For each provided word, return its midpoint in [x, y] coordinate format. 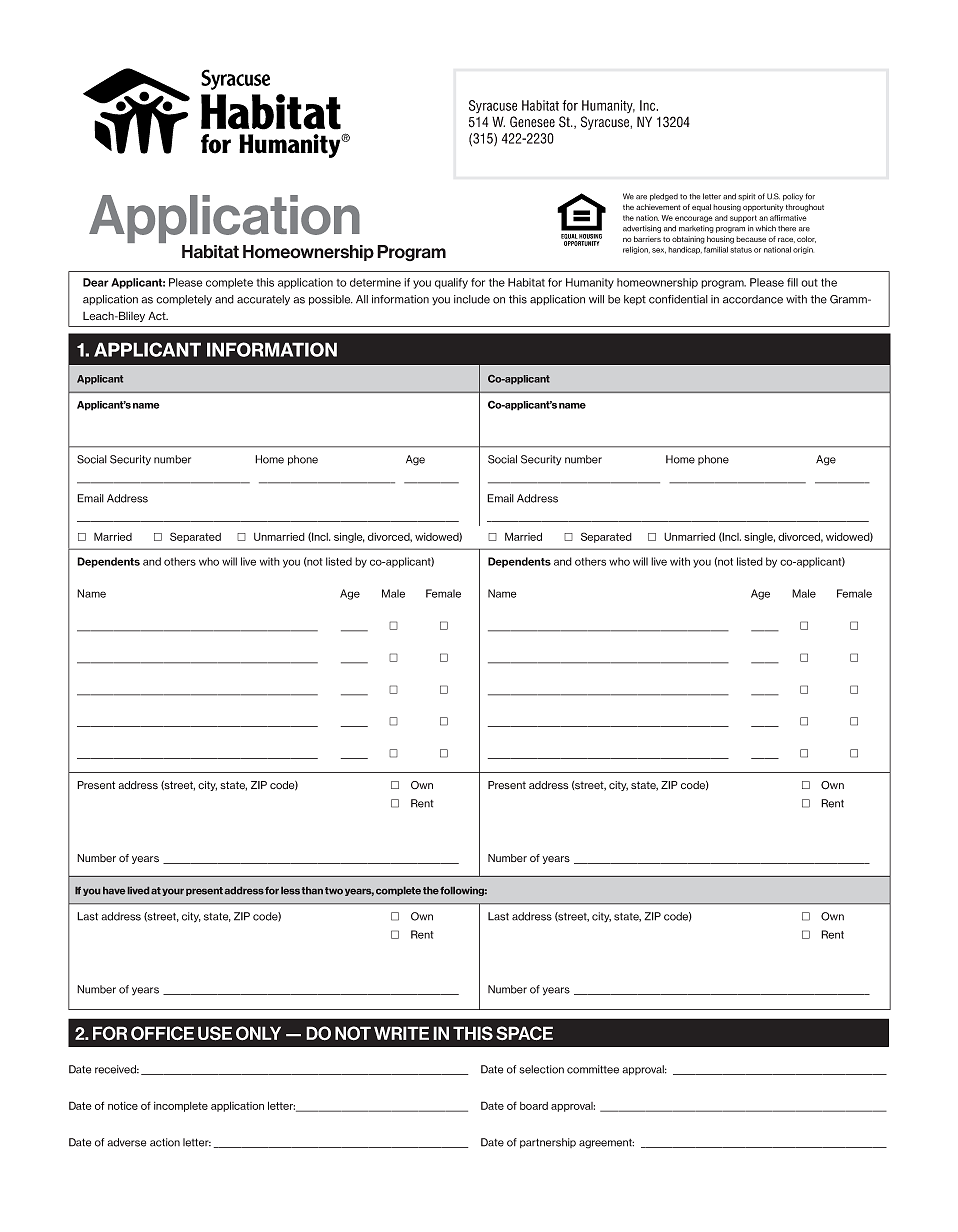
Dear [96, 282]
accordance [753, 299]
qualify [451, 283]
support [743, 218]
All [362, 299]
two [334, 891]
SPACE [524, 1033]
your [173, 892]
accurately [263, 300]
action [165, 1142]
